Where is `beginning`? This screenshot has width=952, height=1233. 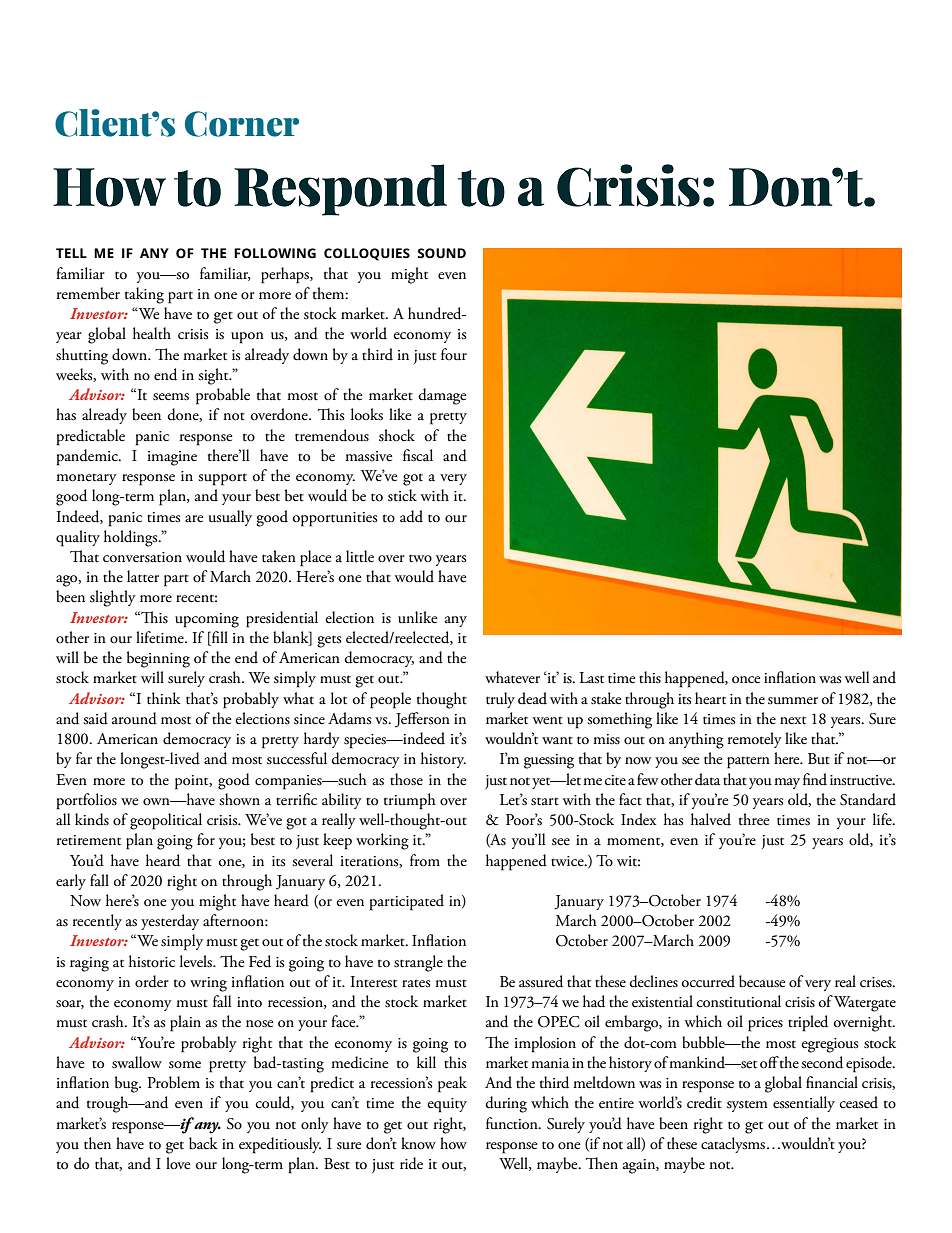 beginning is located at coordinates (158, 659).
